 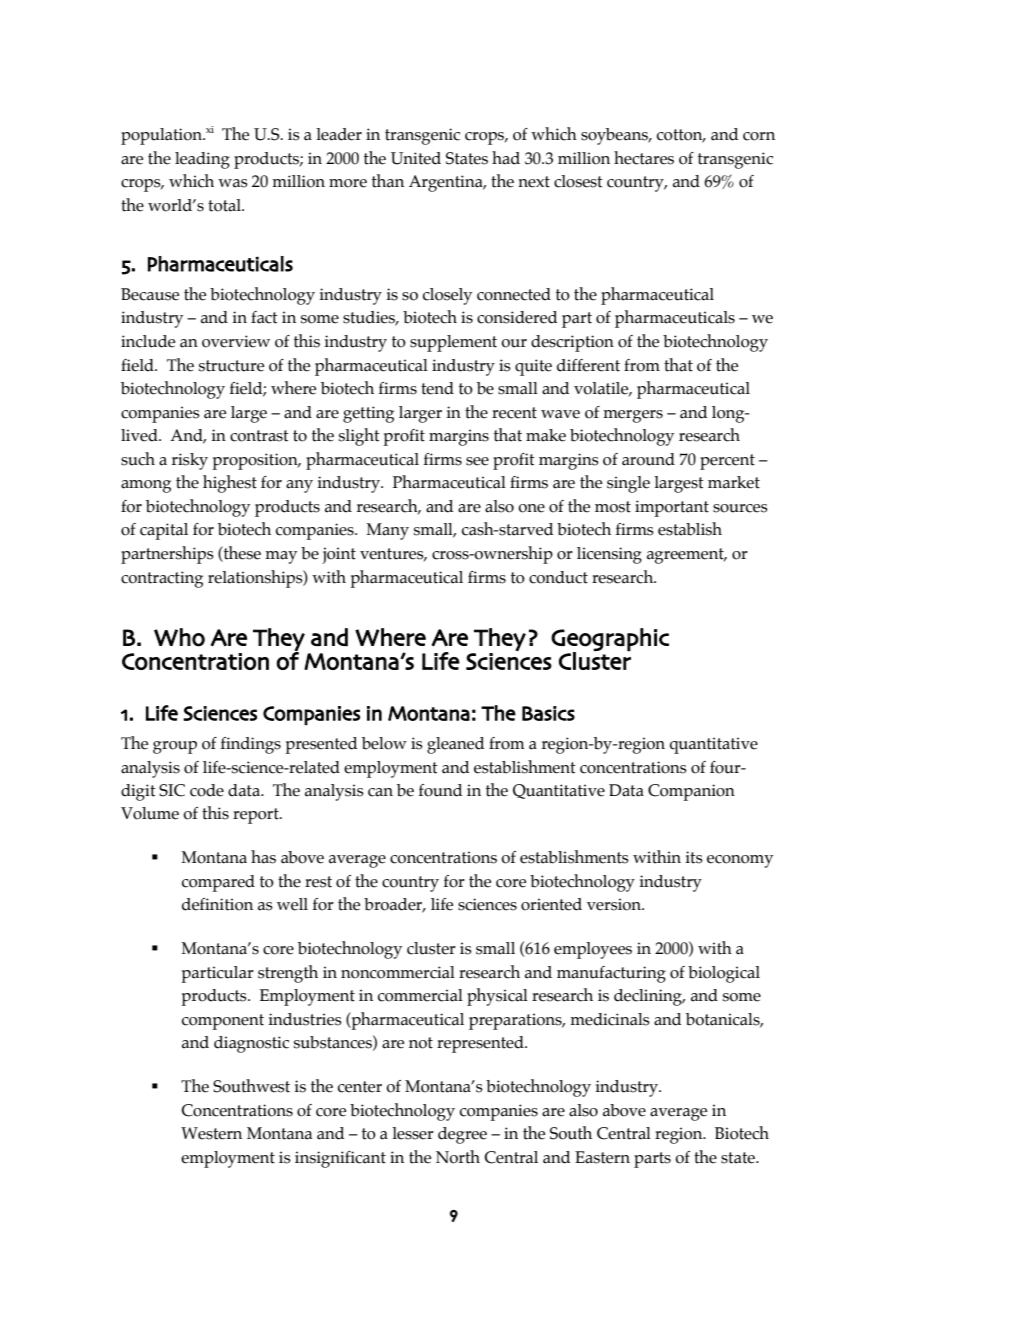 I want to click on hectares, so click(x=644, y=158).
